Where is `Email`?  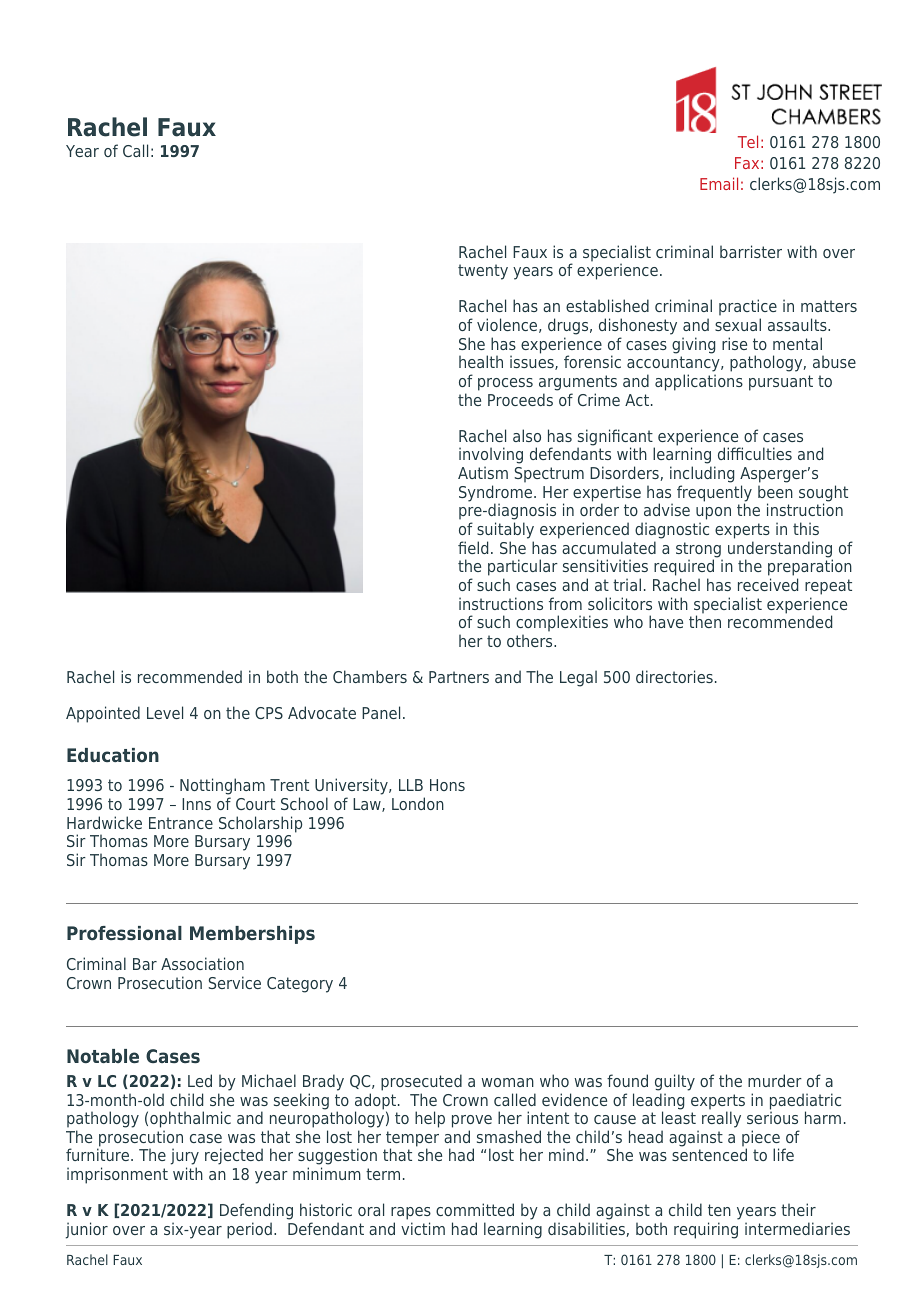 Email is located at coordinates (719, 183).
